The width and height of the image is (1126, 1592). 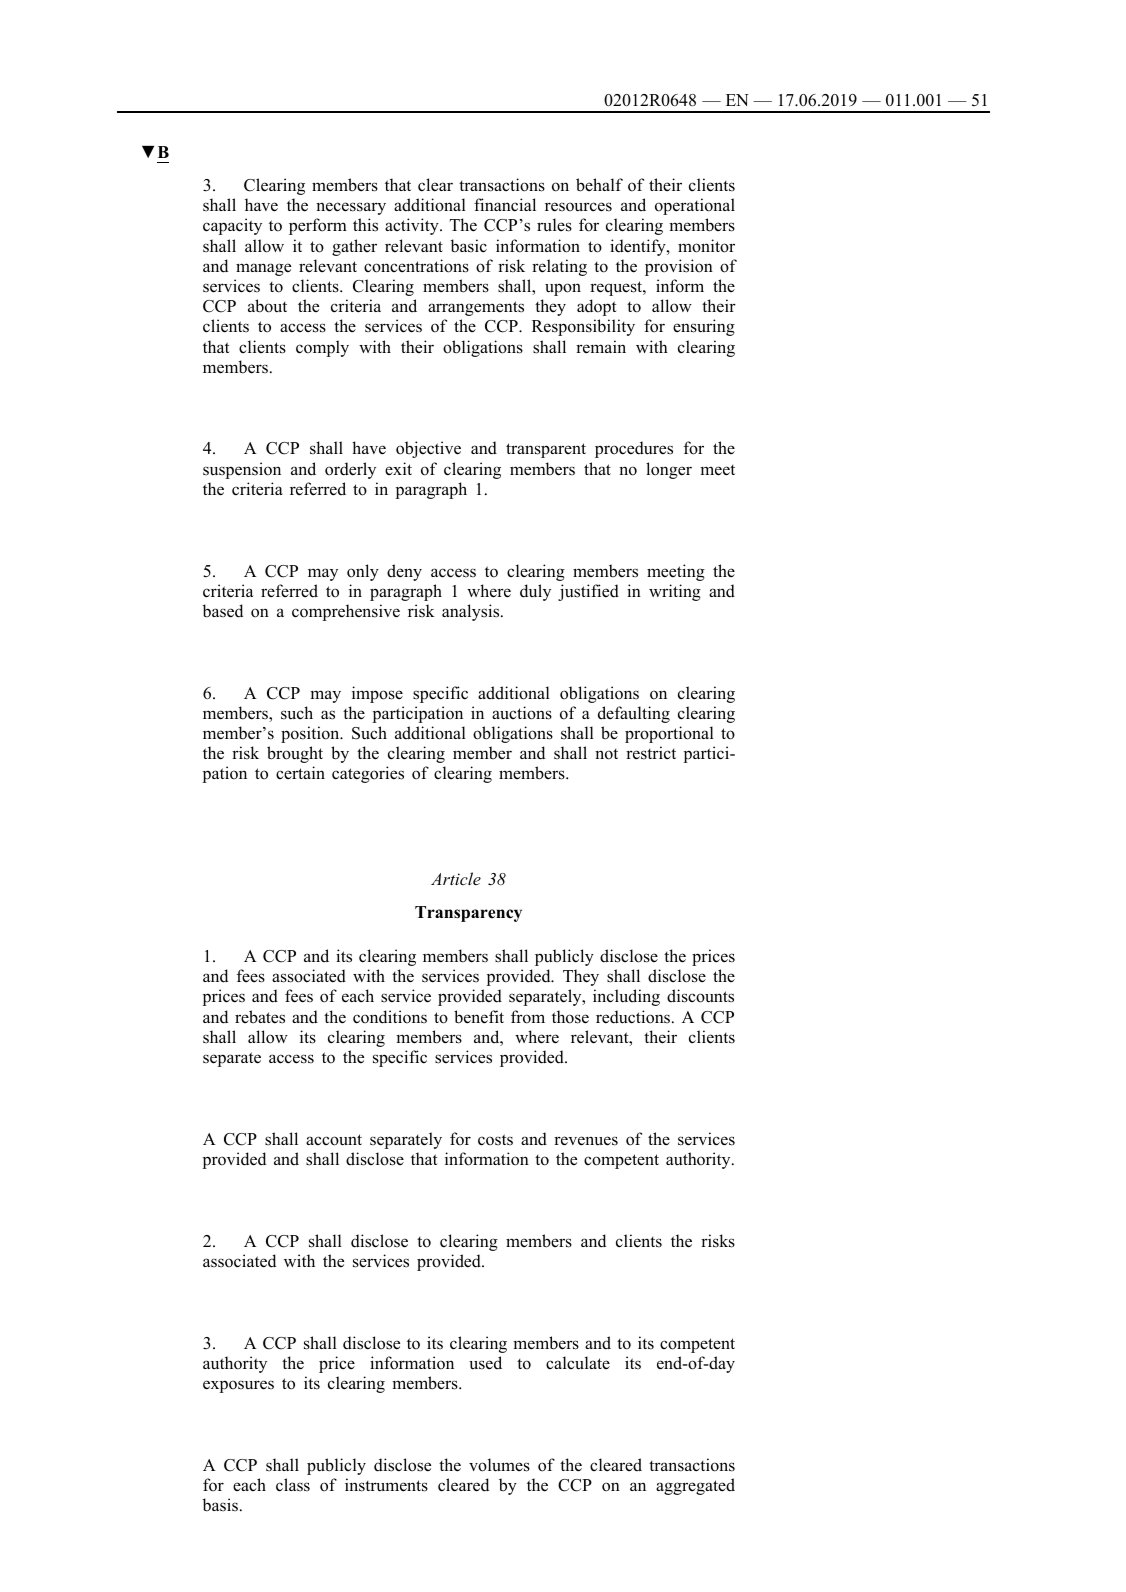 I want to click on benefit, so click(x=479, y=1017).
